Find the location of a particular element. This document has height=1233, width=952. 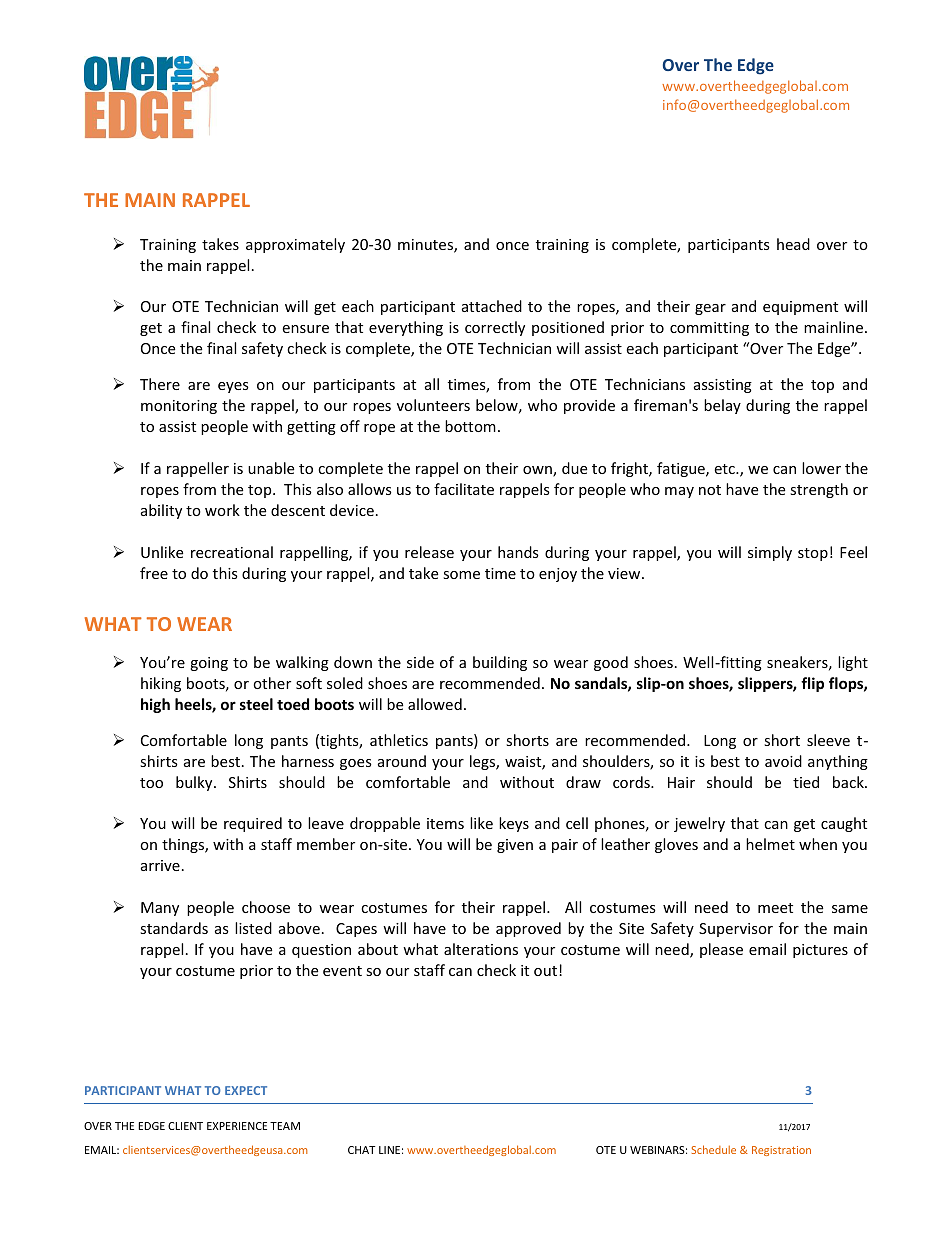

attached is located at coordinates (492, 306).
